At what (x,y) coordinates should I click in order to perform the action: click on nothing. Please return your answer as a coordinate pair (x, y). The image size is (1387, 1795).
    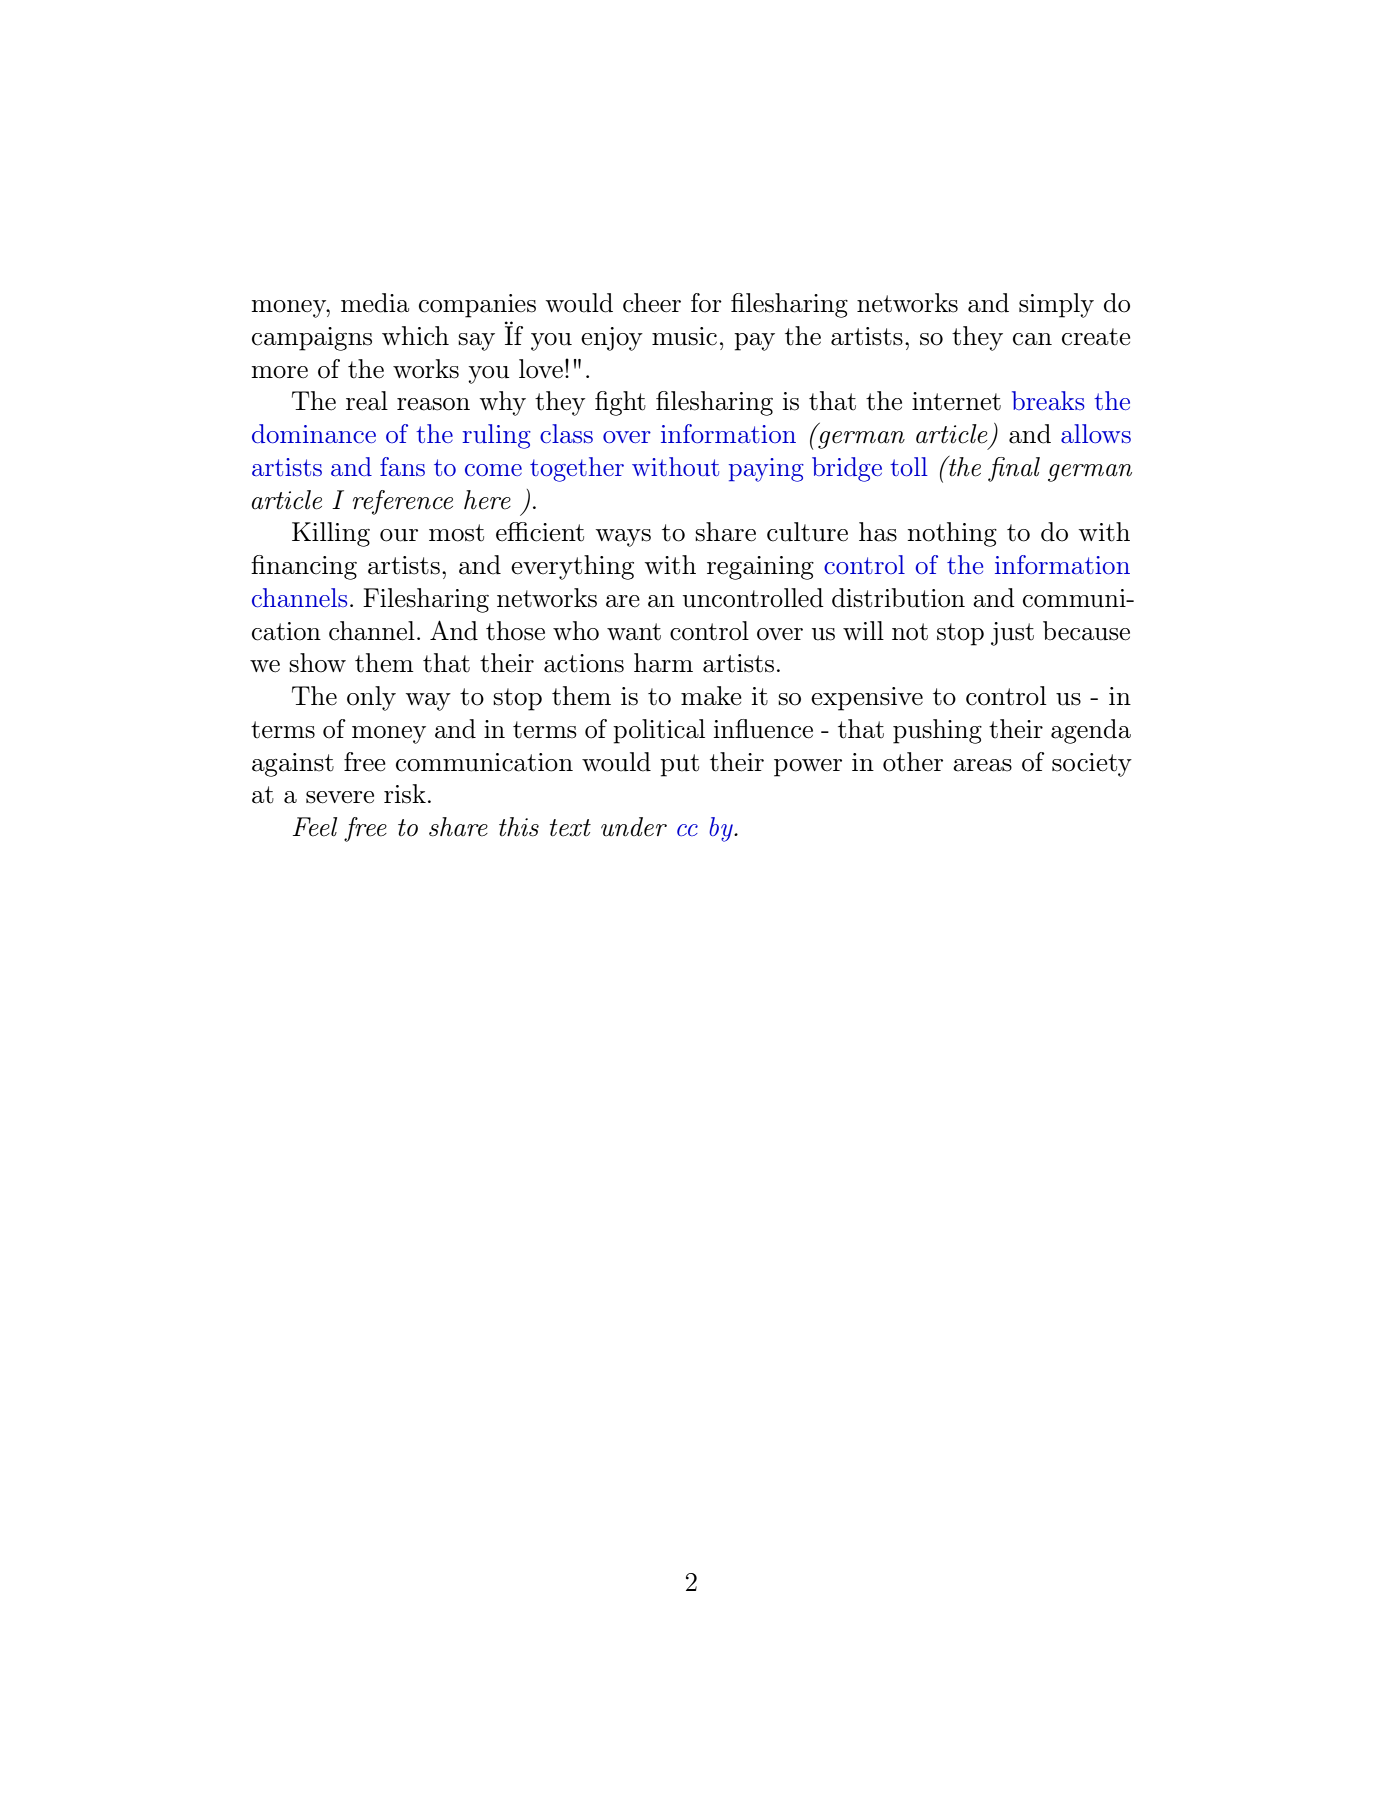
    Looking at the image, I should click on (952, 534).
